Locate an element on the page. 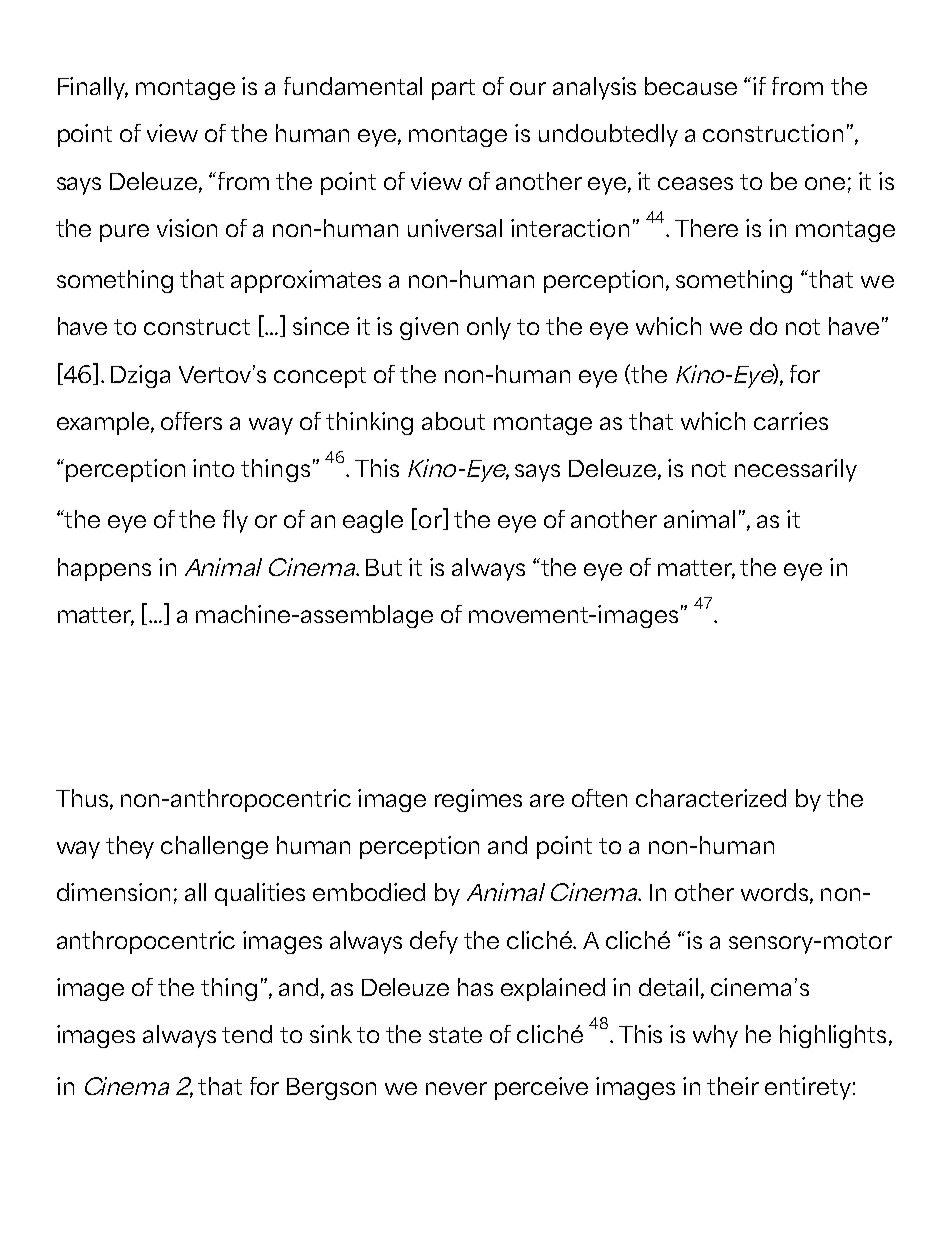 The height and width of the page is (1233, 952). Dziga is located at coordinates (140, 376).
